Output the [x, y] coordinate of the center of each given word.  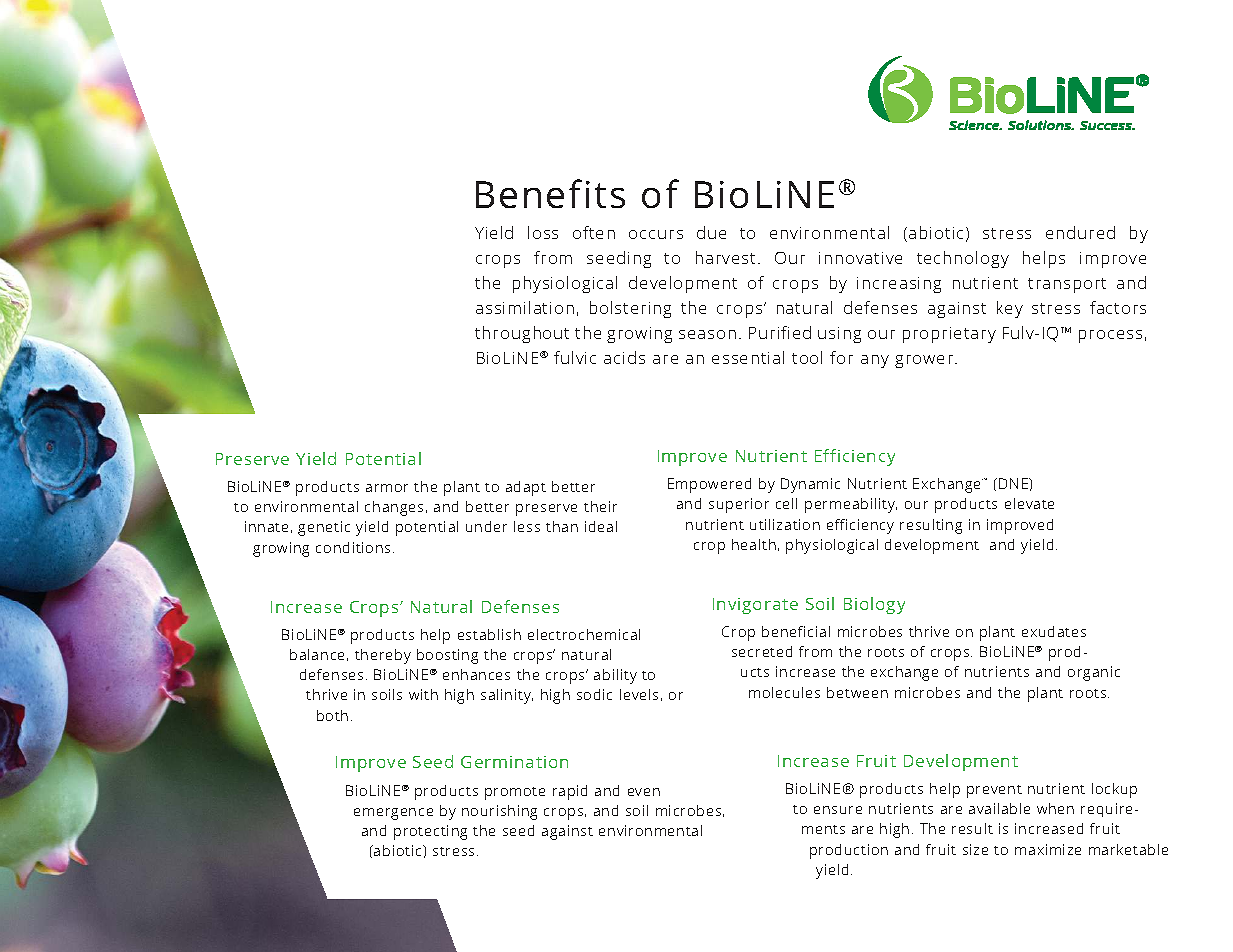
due [711, 232]
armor [387, 488]
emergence [393, 814]
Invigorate [755, 606]
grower [925, 361]
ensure [838, 810]
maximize [1048, 849]
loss [543, 232]
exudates [1054, 631]
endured [1080, 232]
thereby [383, 656]
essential [748, 357]
